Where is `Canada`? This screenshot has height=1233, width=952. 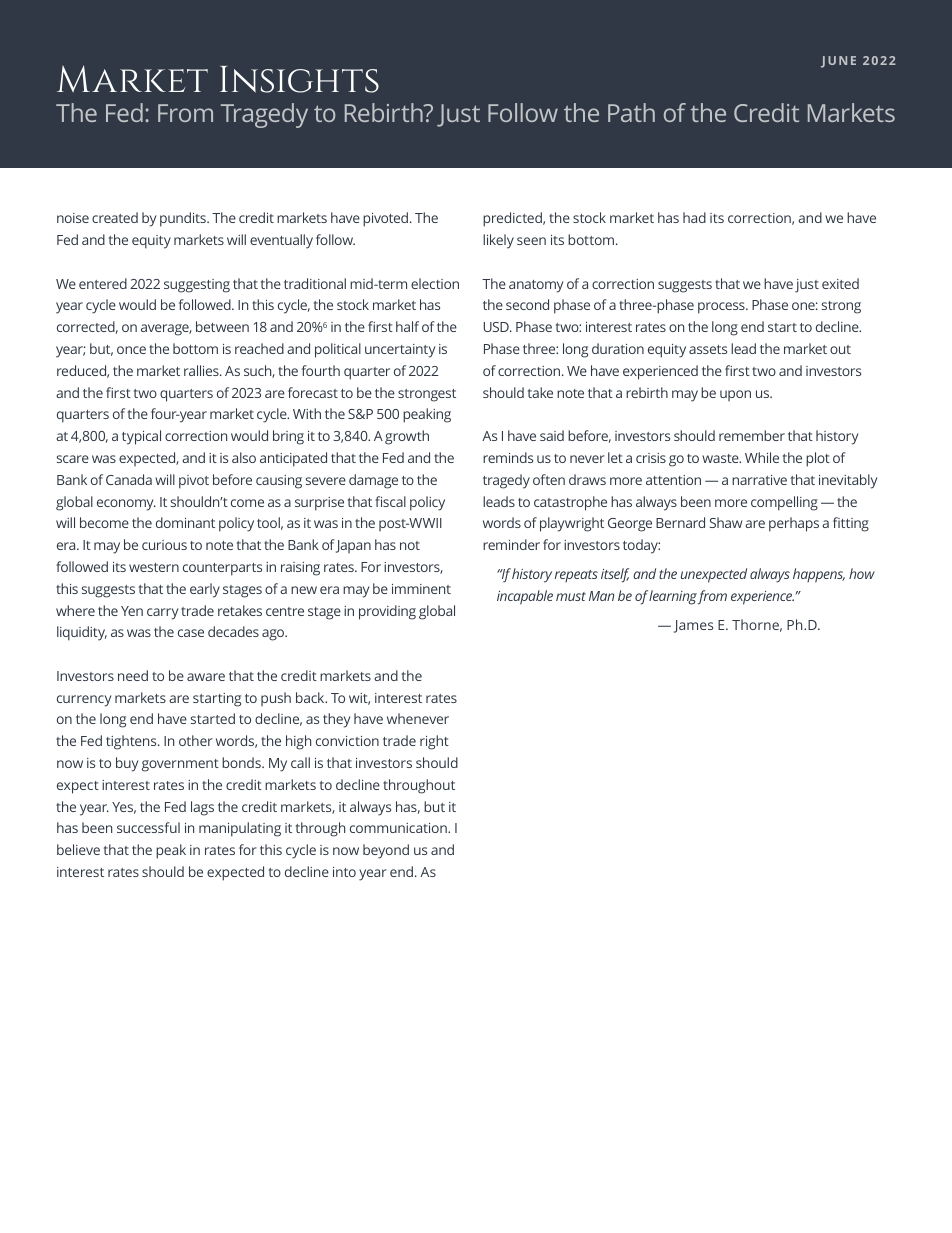 Canada is located at coordinates (129, 479).
